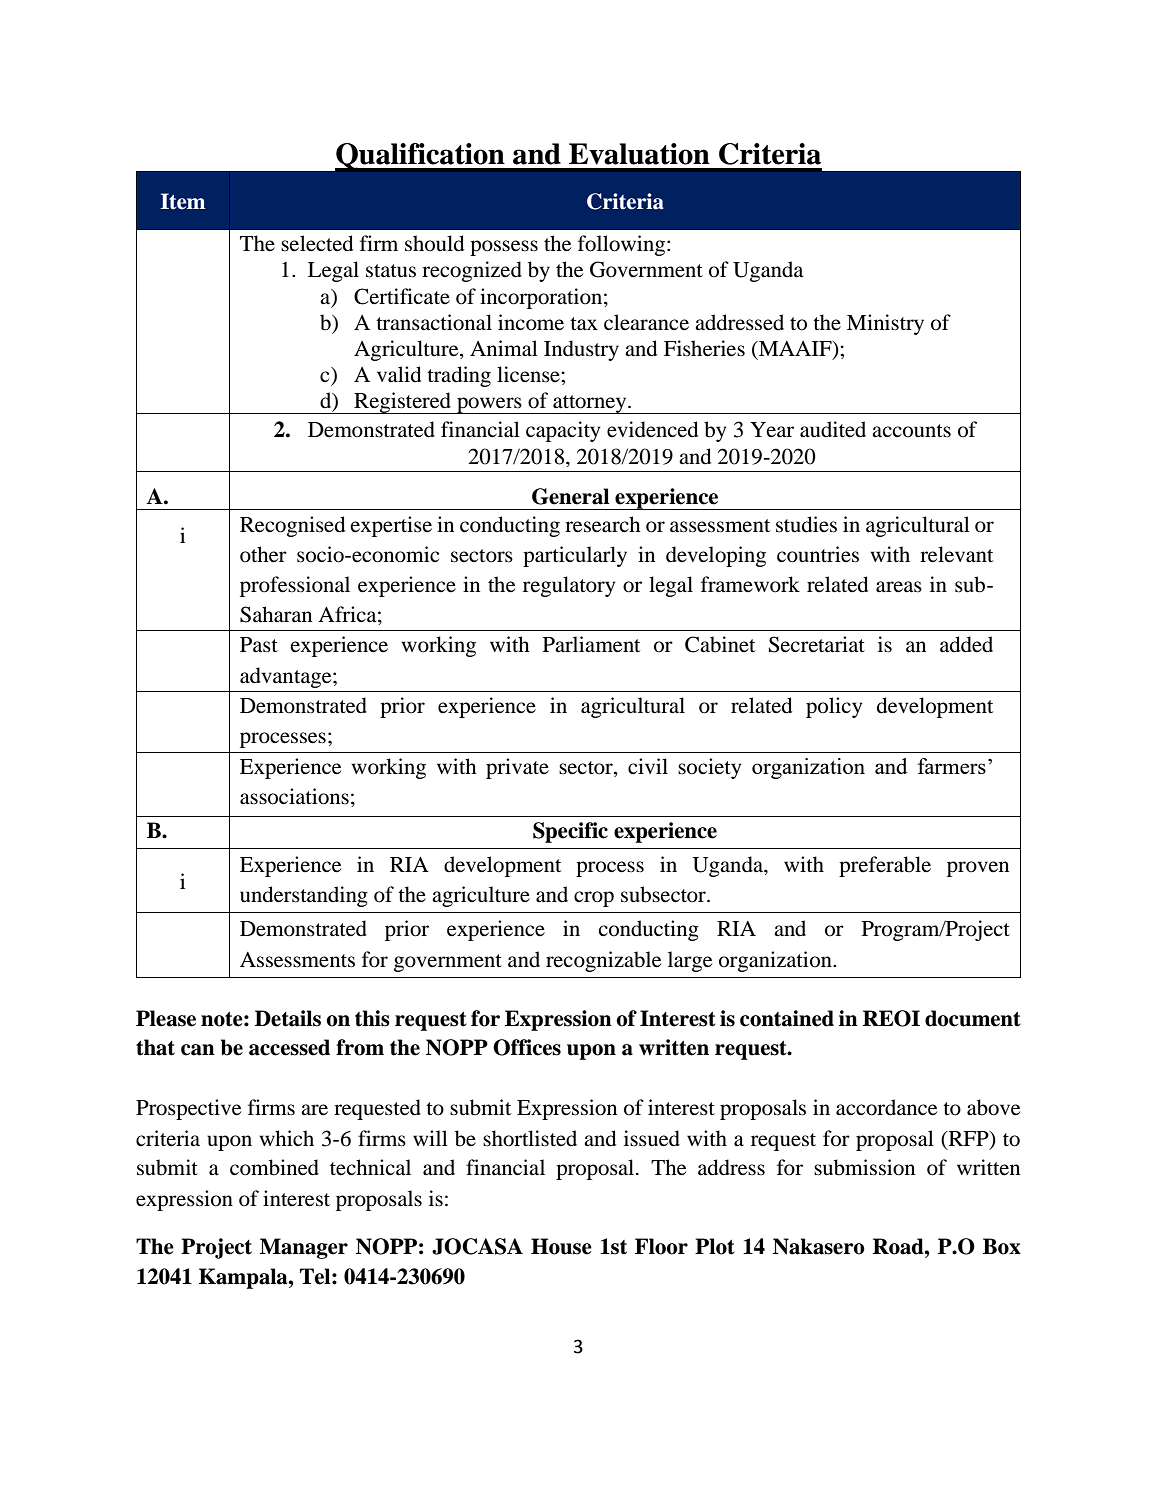 Image resolution: width=1157 pixels, height=1497 pixels. Describe the element at coordinates (561, 1246) in the document. I see `House` at that location.
